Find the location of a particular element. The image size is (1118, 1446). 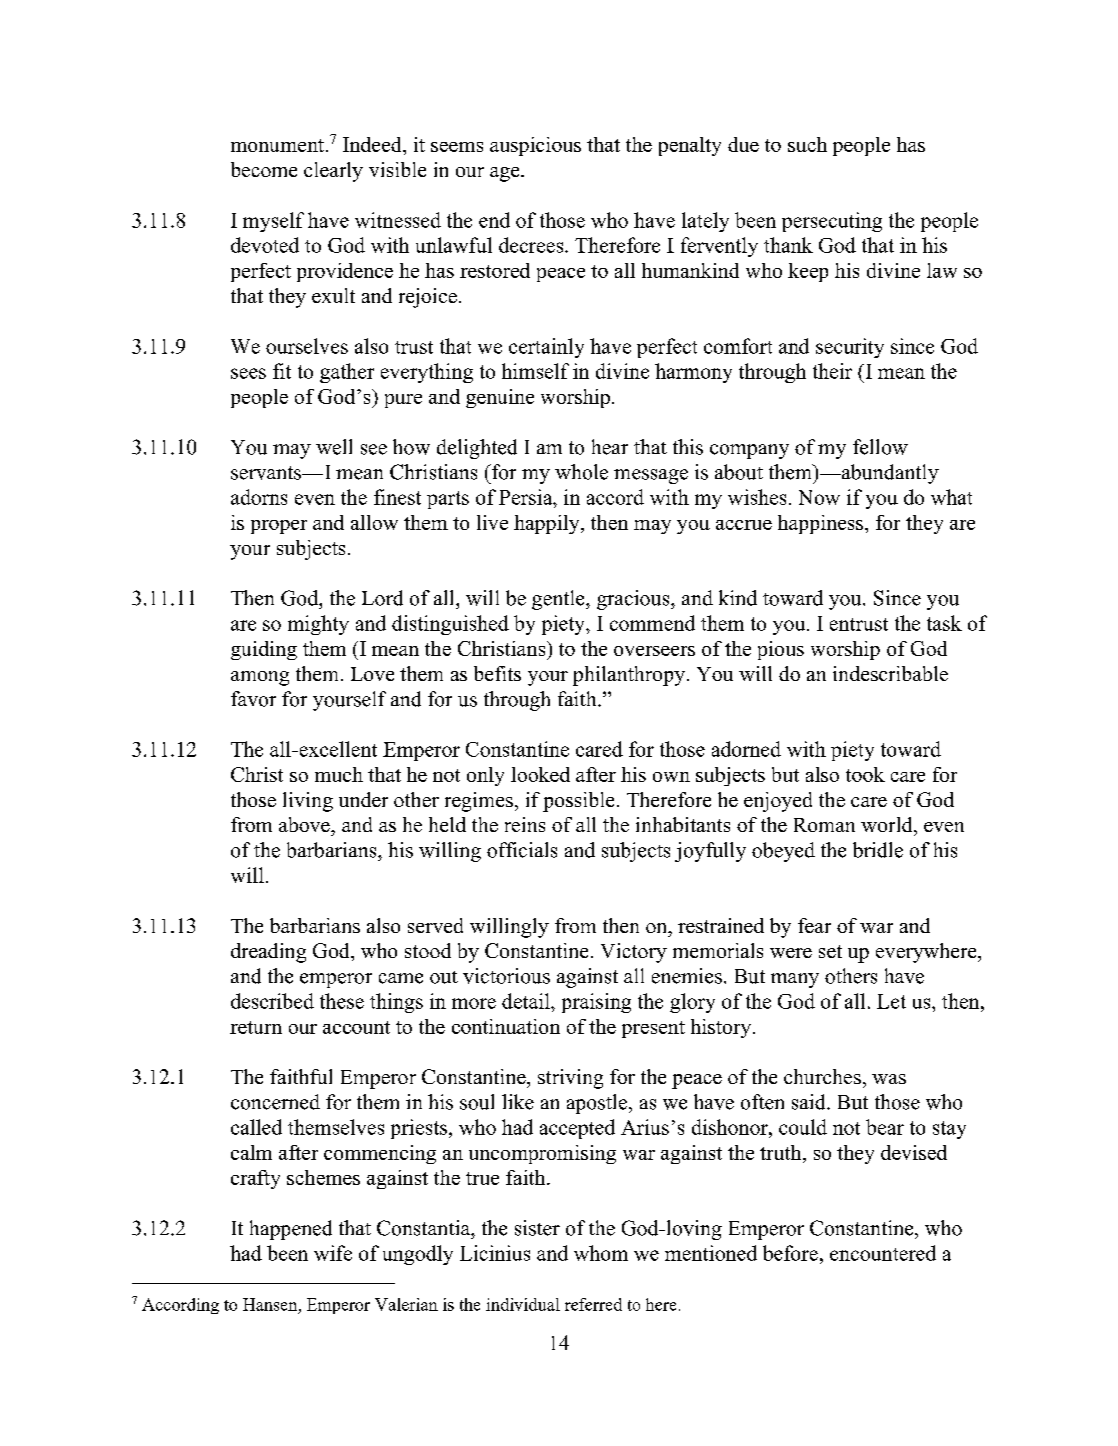

persecuting is located at coordinates (832, 222).
